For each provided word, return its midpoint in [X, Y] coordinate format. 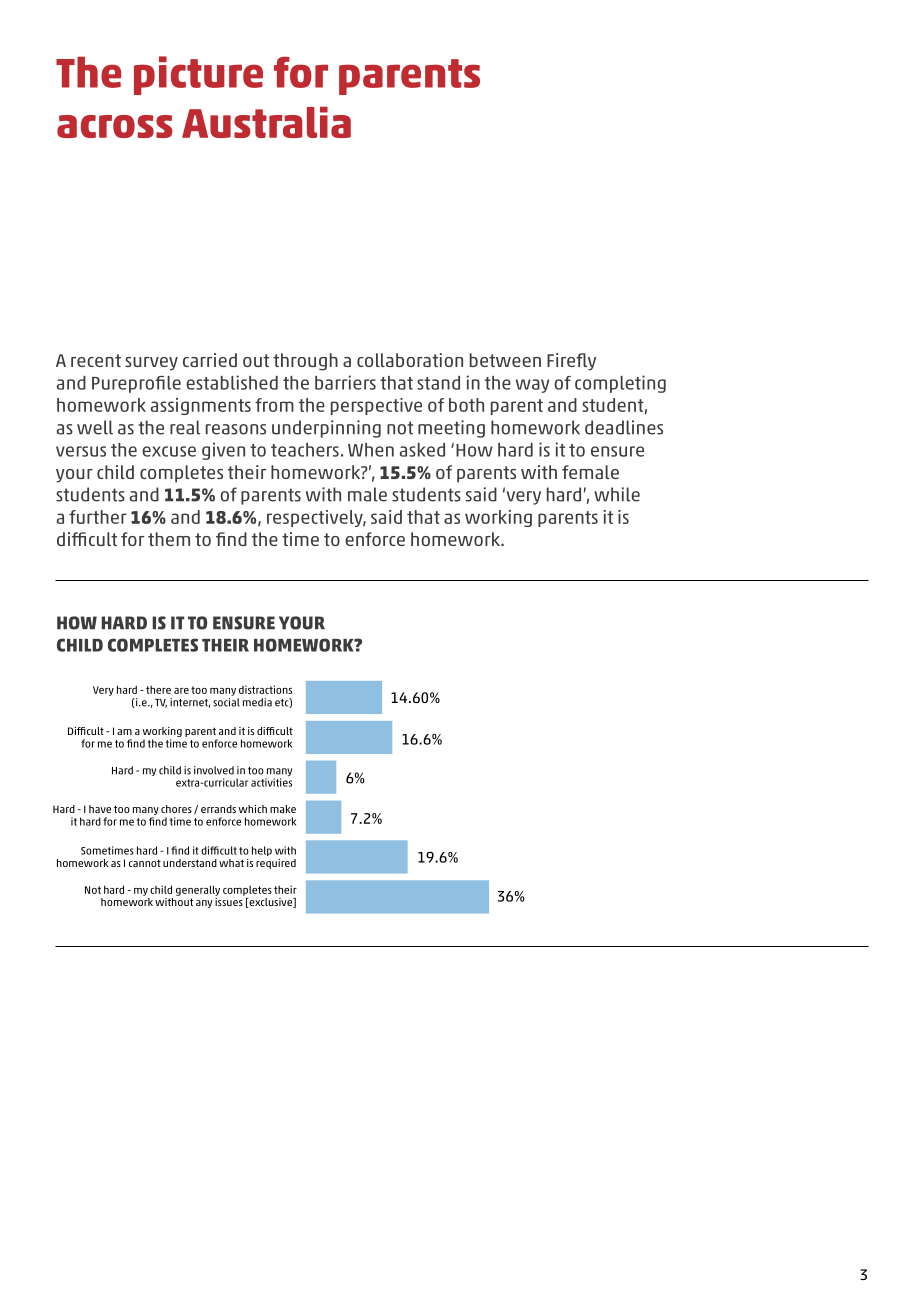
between [505, 360]
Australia [266, 122]
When [371, 450]
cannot [145, 863]
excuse [169, 451]
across [115, 126]
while [617, 494]
